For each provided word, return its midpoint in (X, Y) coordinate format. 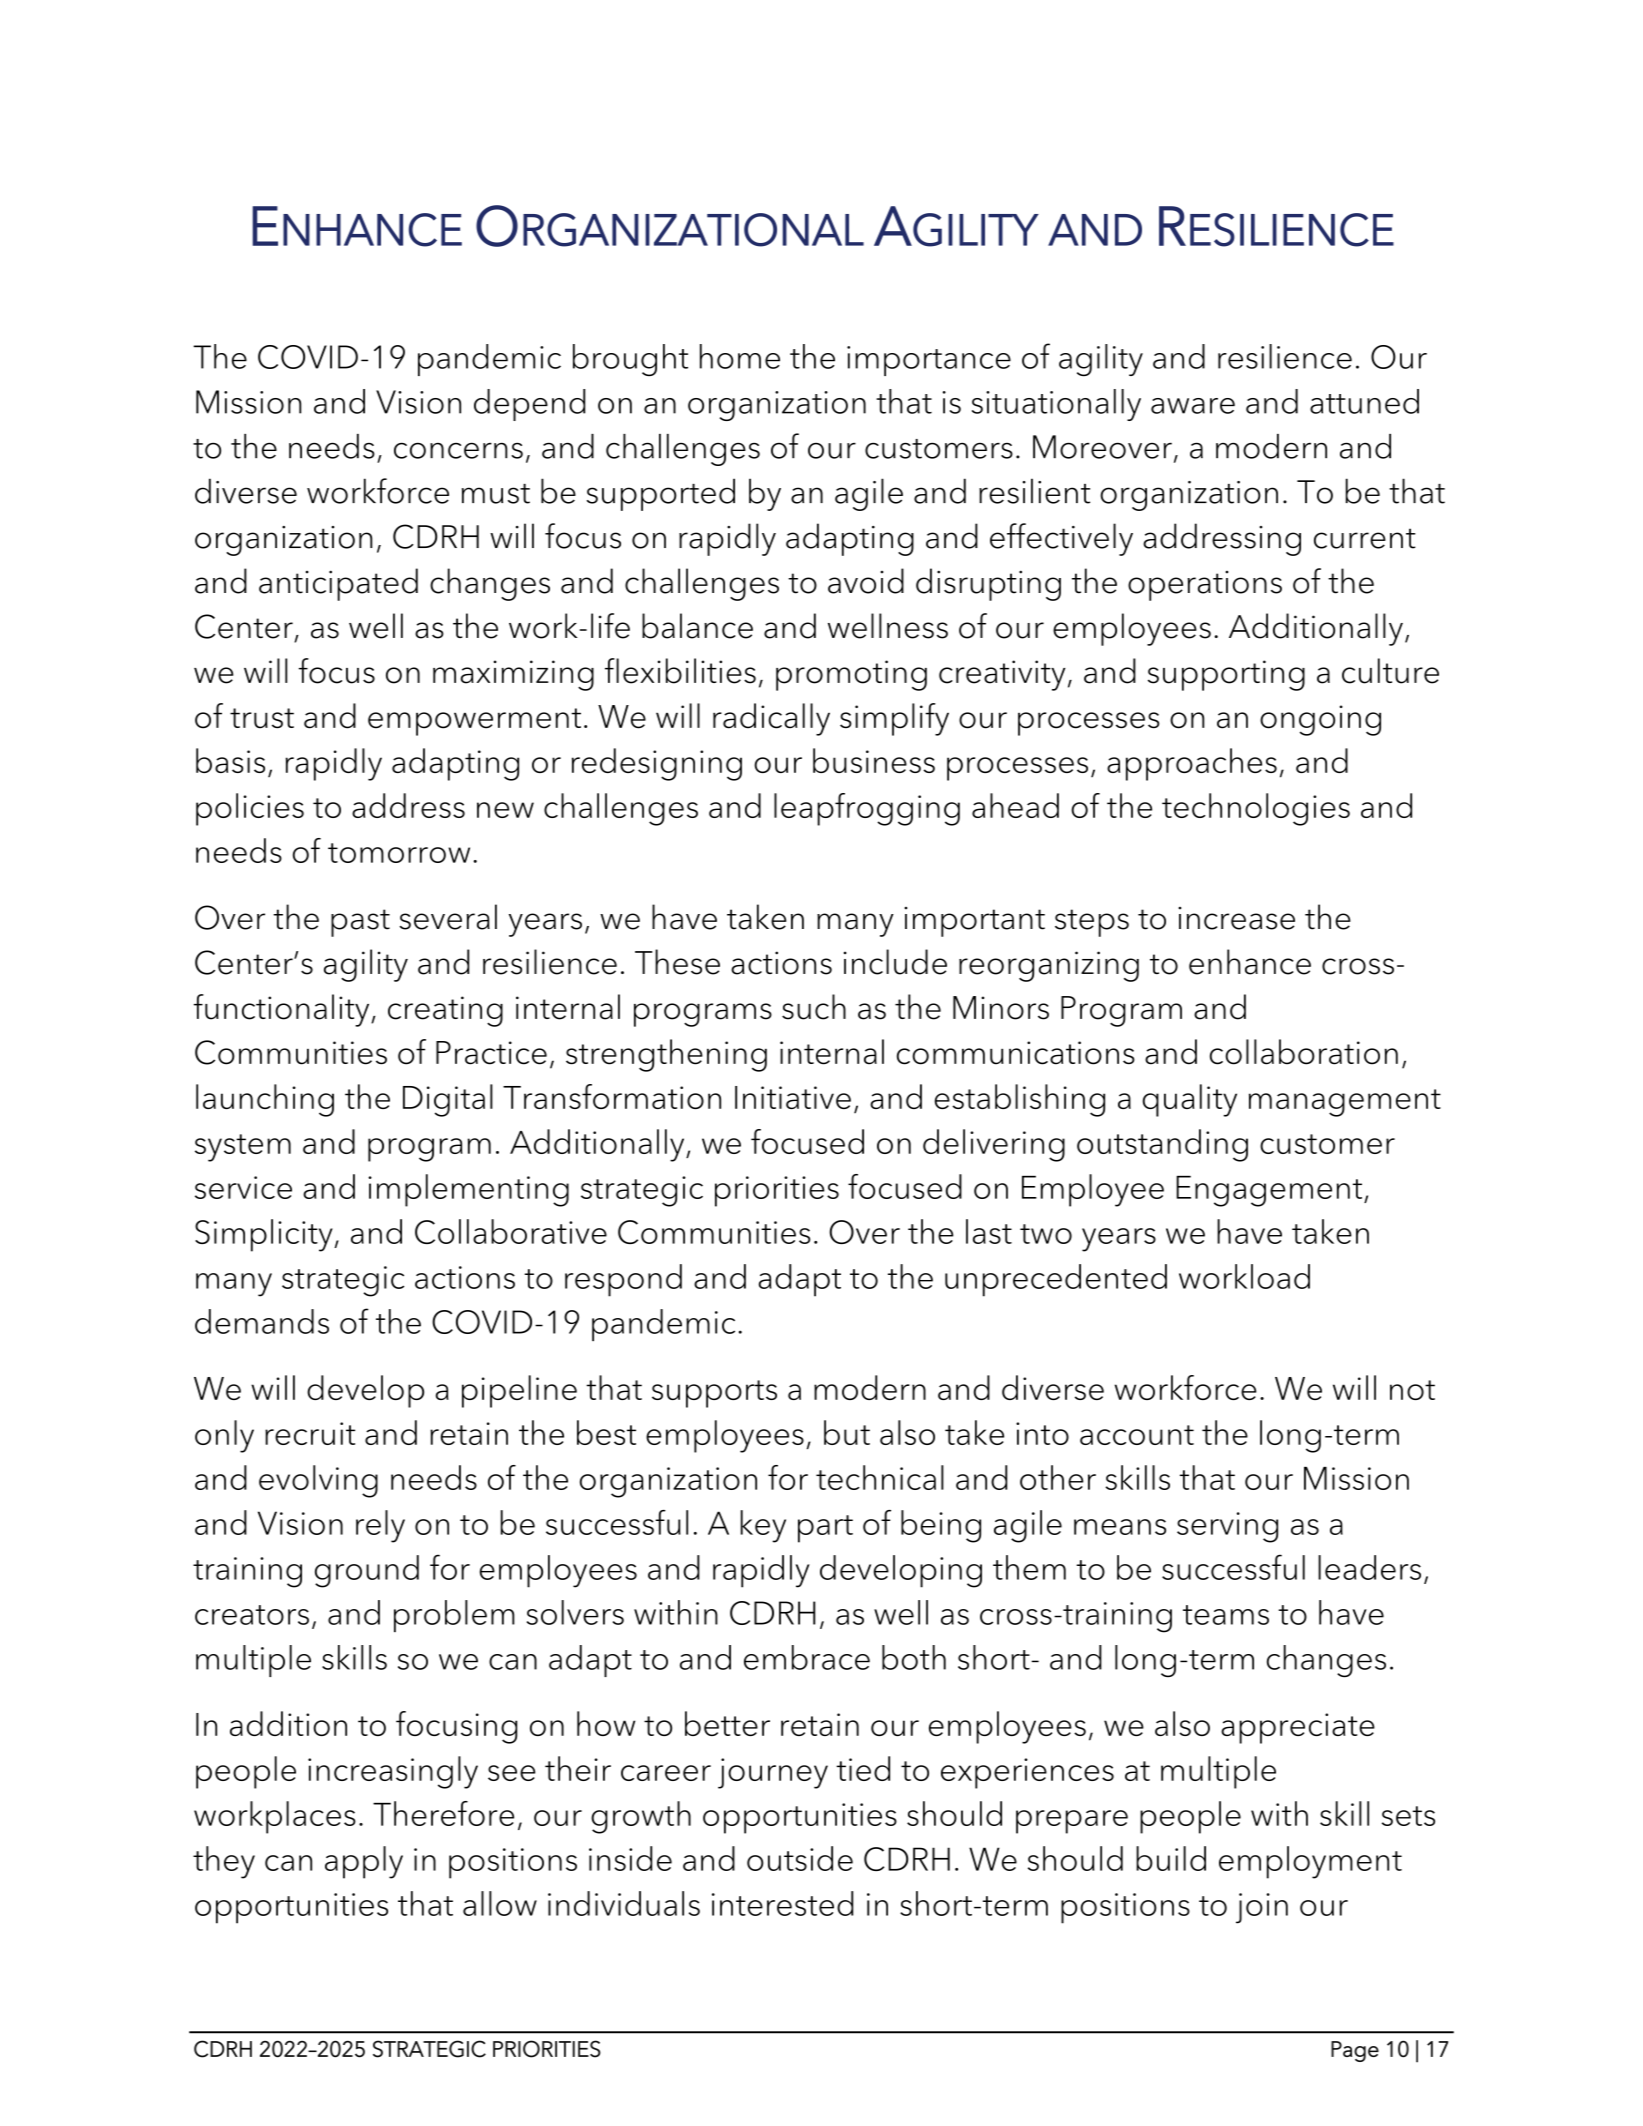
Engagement (1270, 1191)
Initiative (793, 1097)
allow (500, 1903)
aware (1193, 406)
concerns (458, 450)
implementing (468, 1190)
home (740, 356)
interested (782, 1903)
